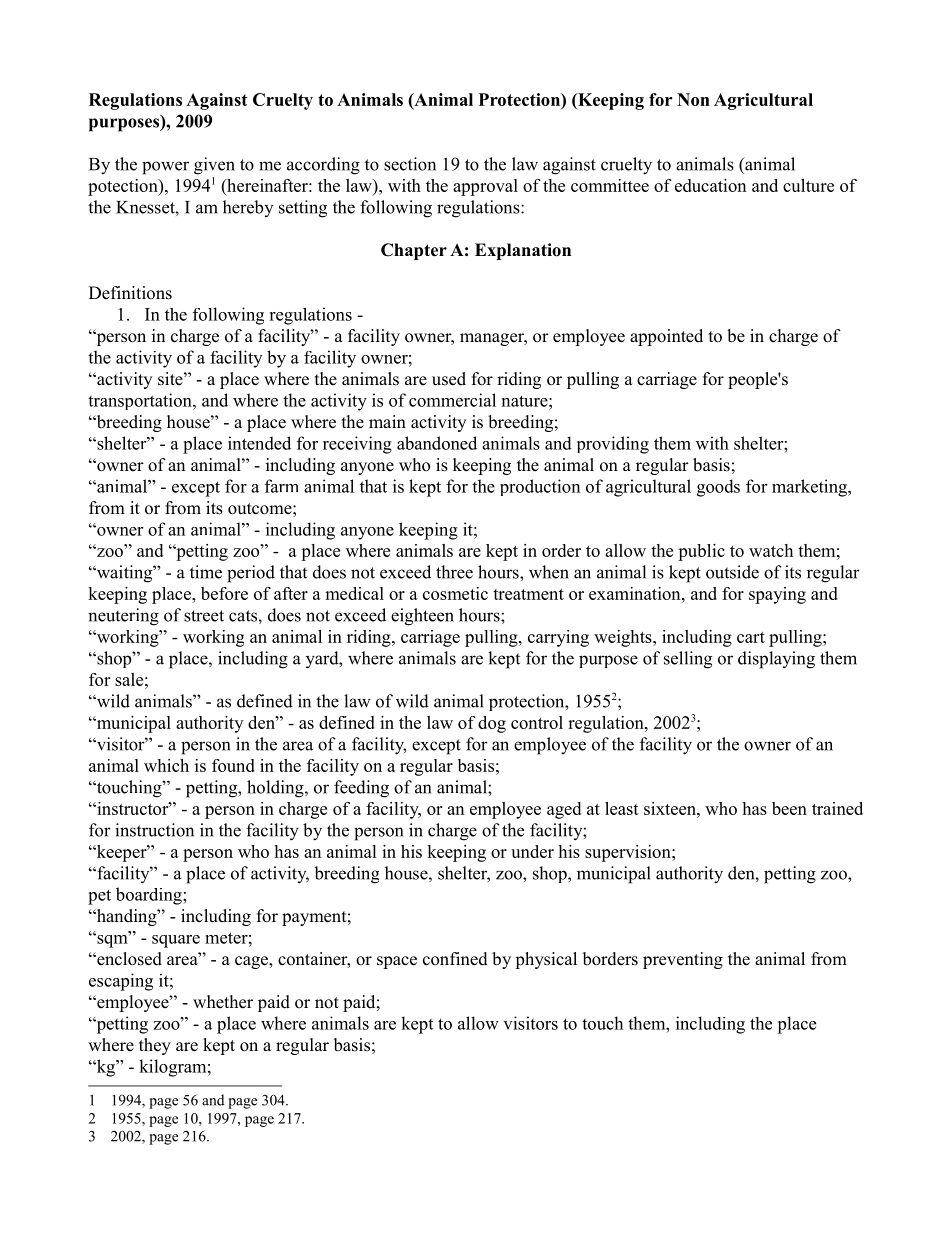 The height and width of the image is (1233, 952). I want to click on given, so click(214, 166).
